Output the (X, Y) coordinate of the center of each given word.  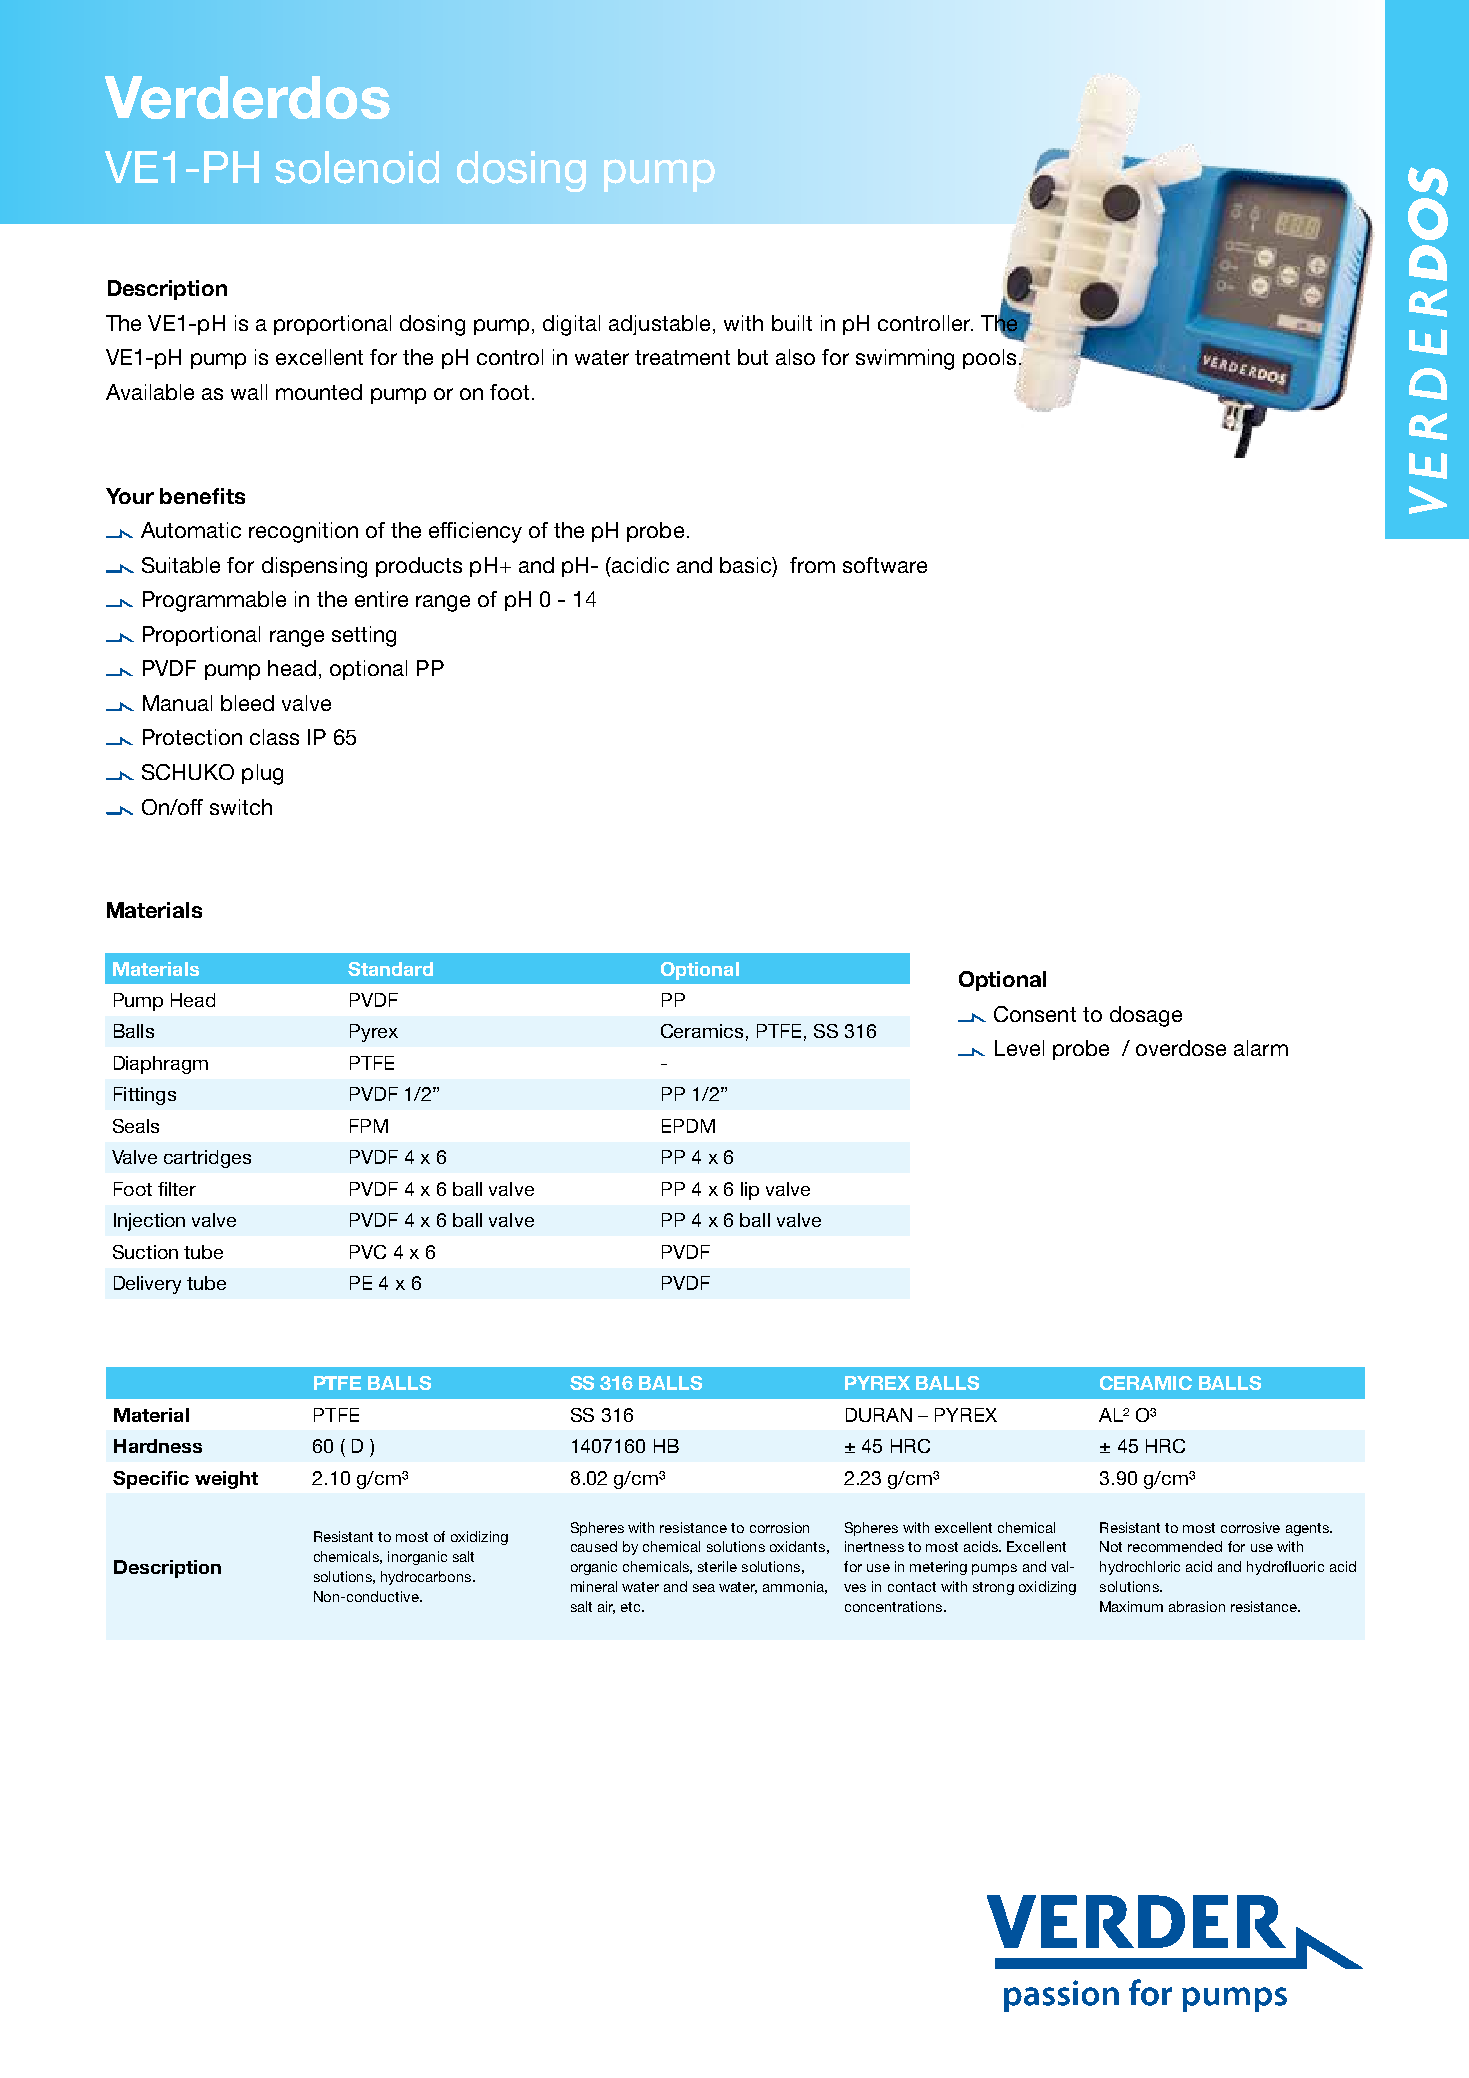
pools (989, 359)
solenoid (357, 167)
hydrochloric (1140, 1568)
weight (226, 1480)
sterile (717, 1566)
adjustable (659, 325)
